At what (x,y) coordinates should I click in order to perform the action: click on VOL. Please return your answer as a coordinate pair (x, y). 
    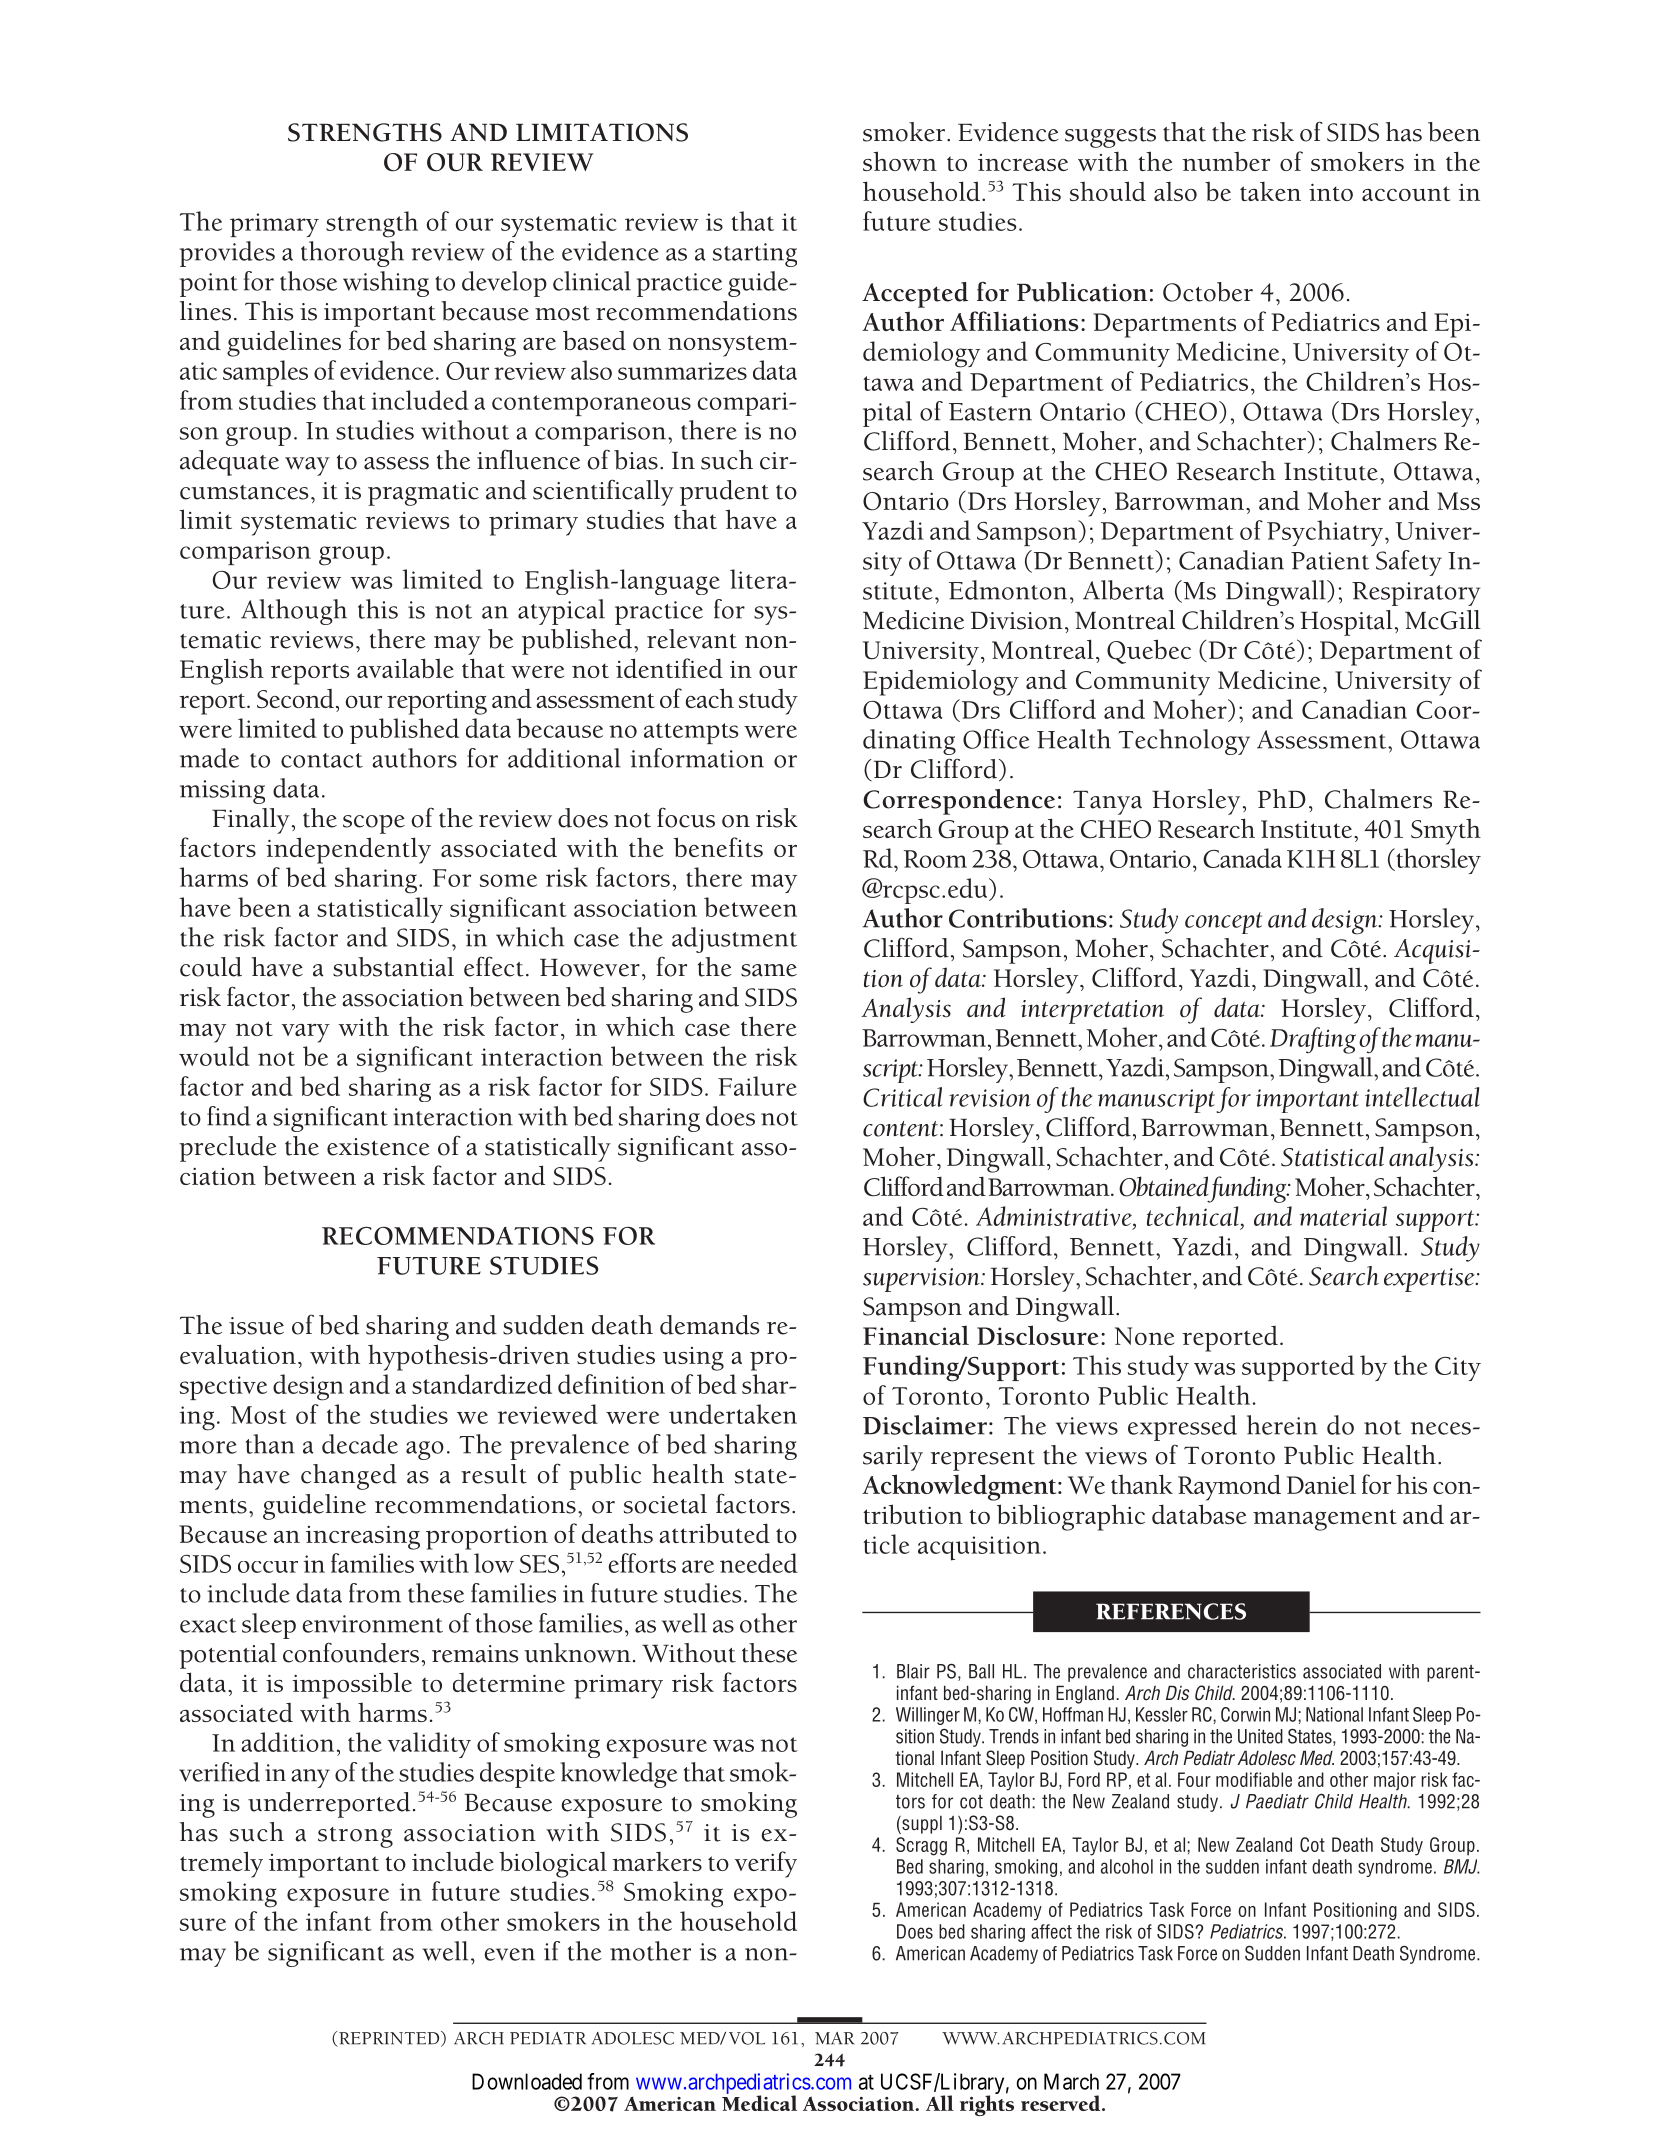
    Looking at the image, I should click on (747, 2038).
